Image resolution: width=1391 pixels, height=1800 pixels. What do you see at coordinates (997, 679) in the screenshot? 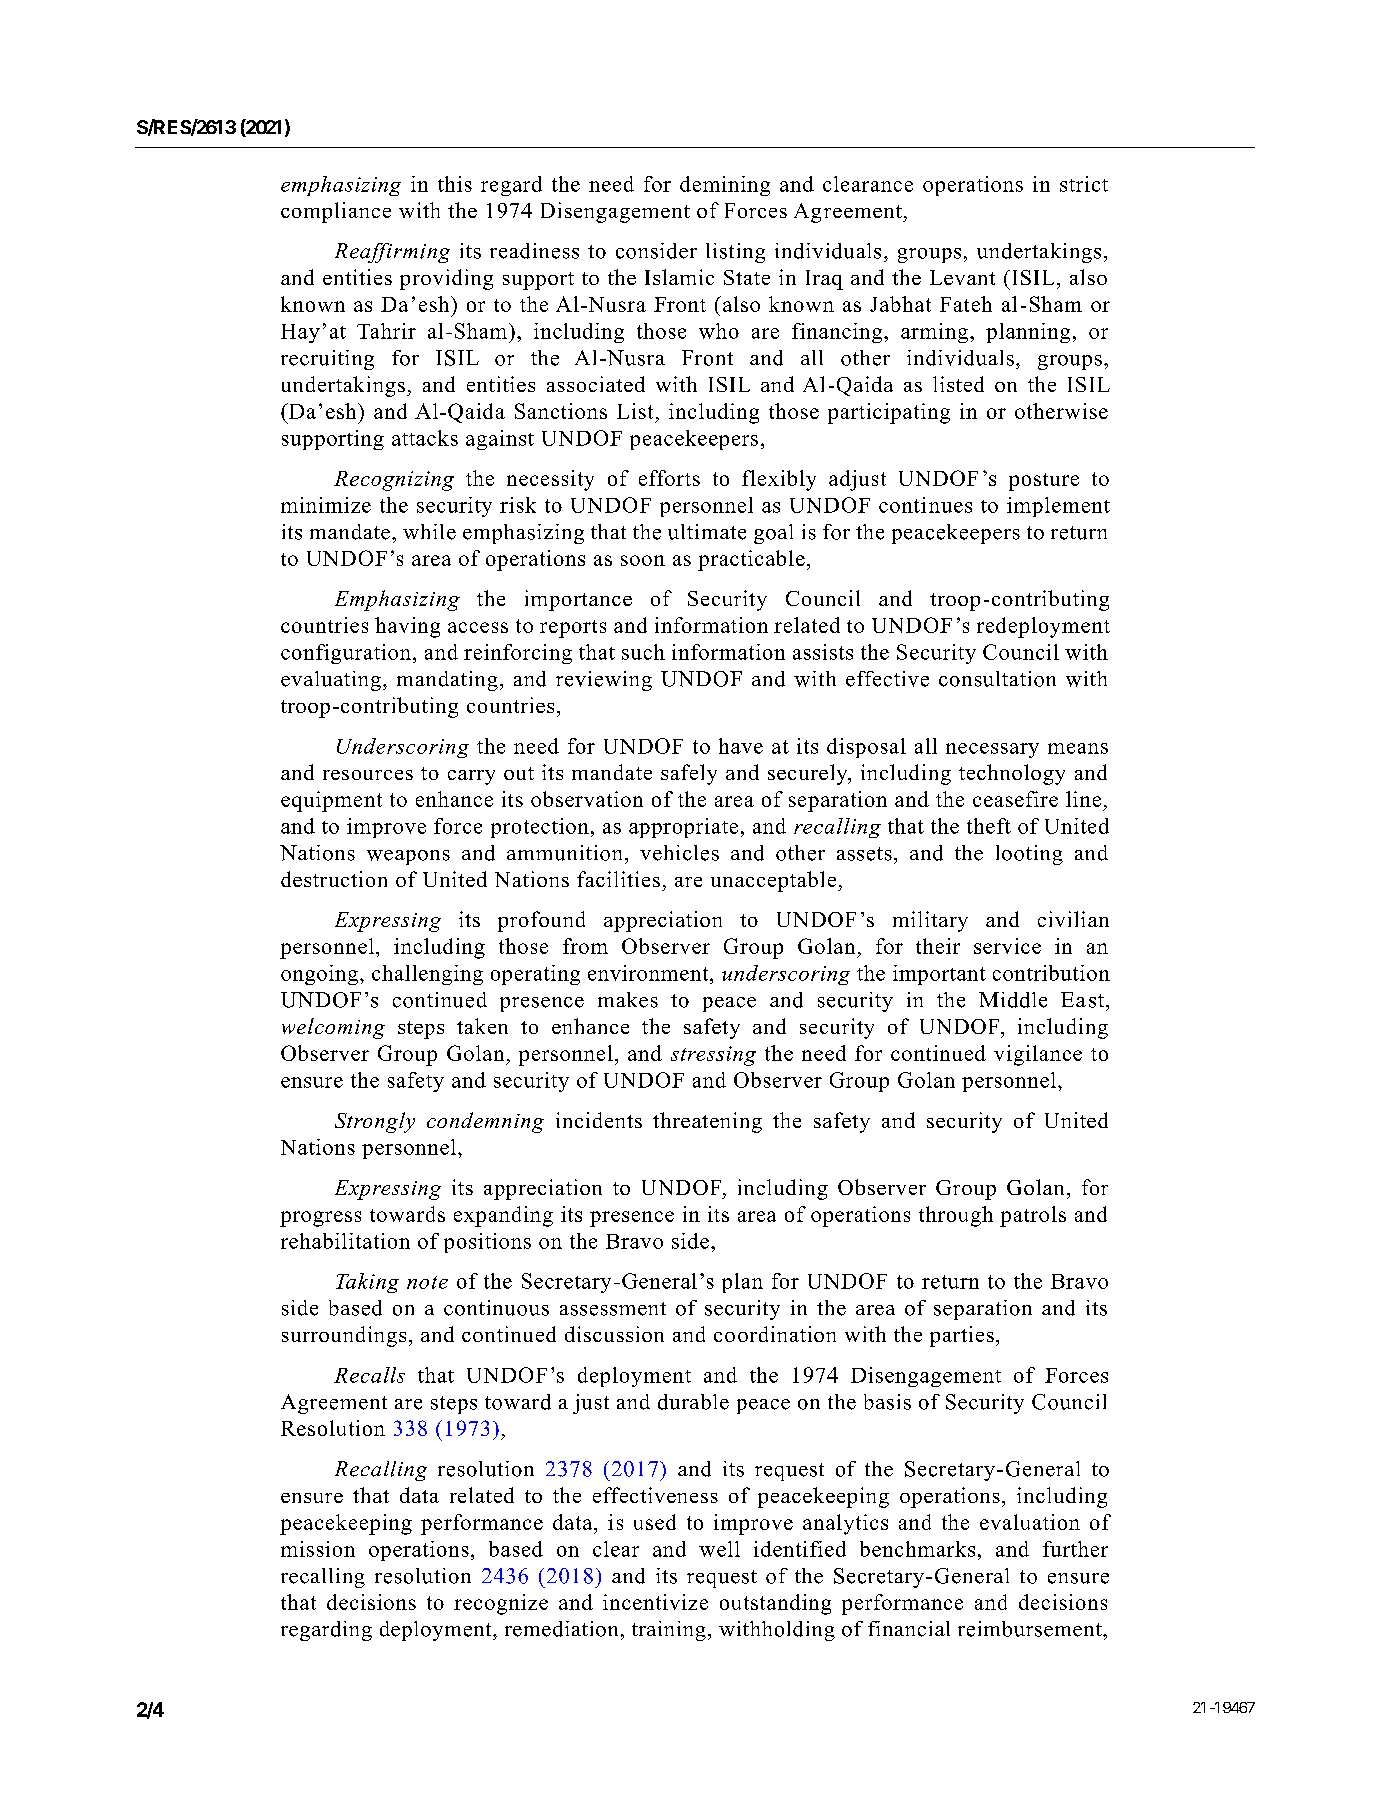
I see `consultation` at bounding box center [997, 679].
